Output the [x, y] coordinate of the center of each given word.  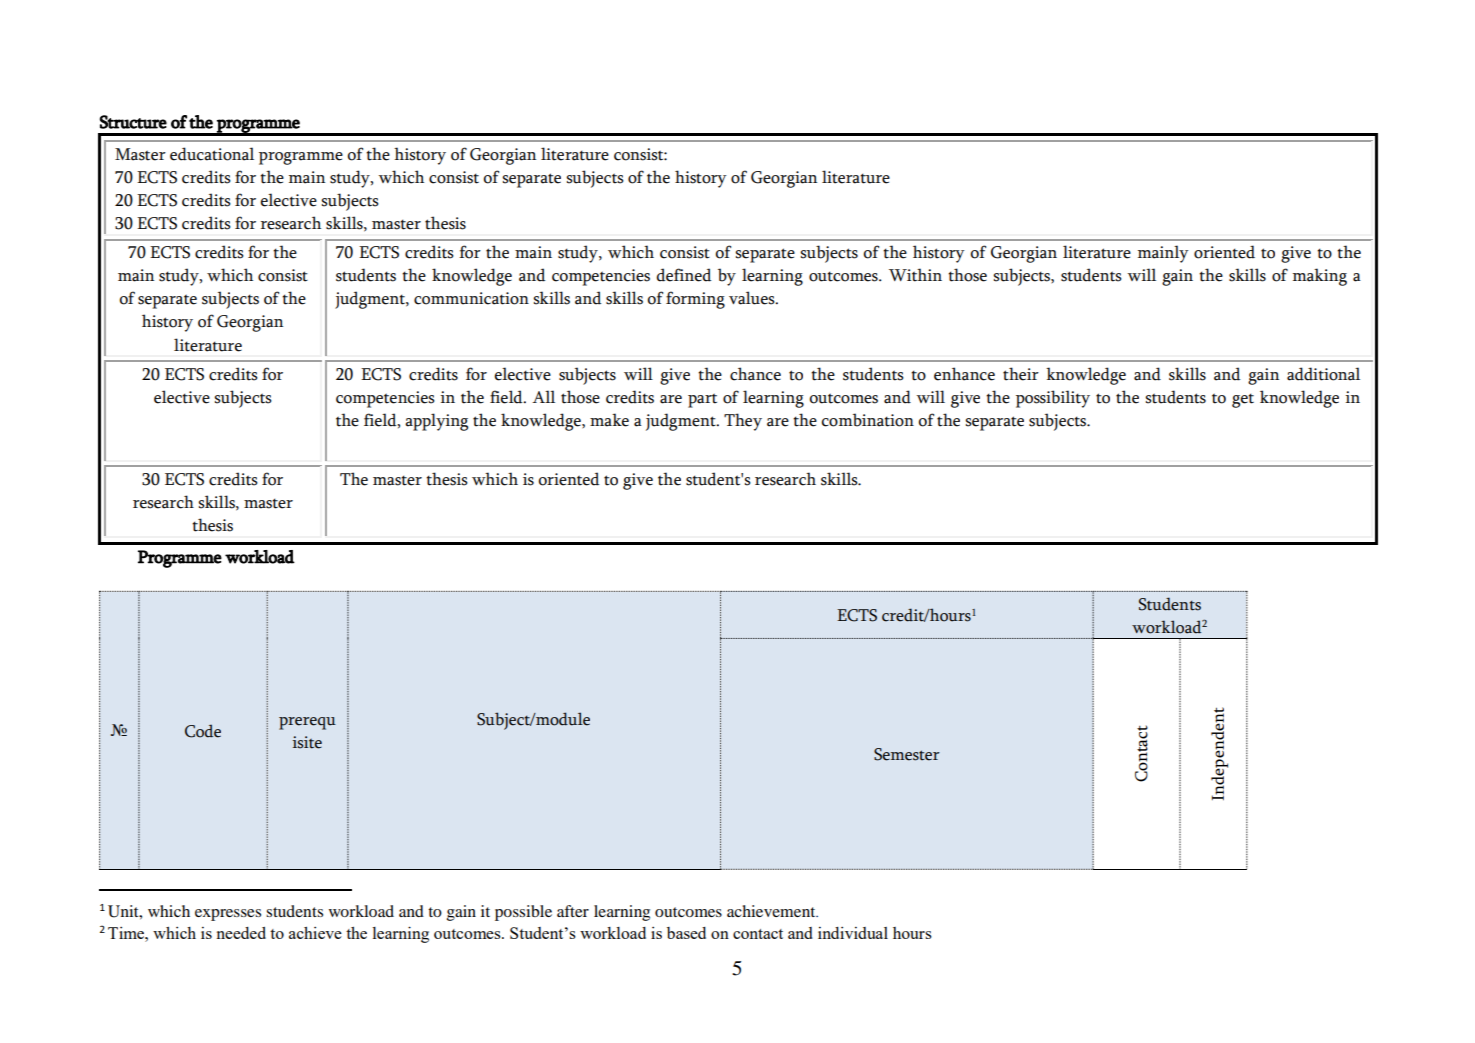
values [753, 298]
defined [683, 275]
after [573, 911]
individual [853, 933]
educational [212, 154]
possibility [1053, 399]
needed [241, 933]
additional [1323, 374]
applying [436, 422]
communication [471, 298]
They [743, 422]
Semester [907, 754]
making [1320, 277]
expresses [228, 915]
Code [203, 731]
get [1243, 400]
